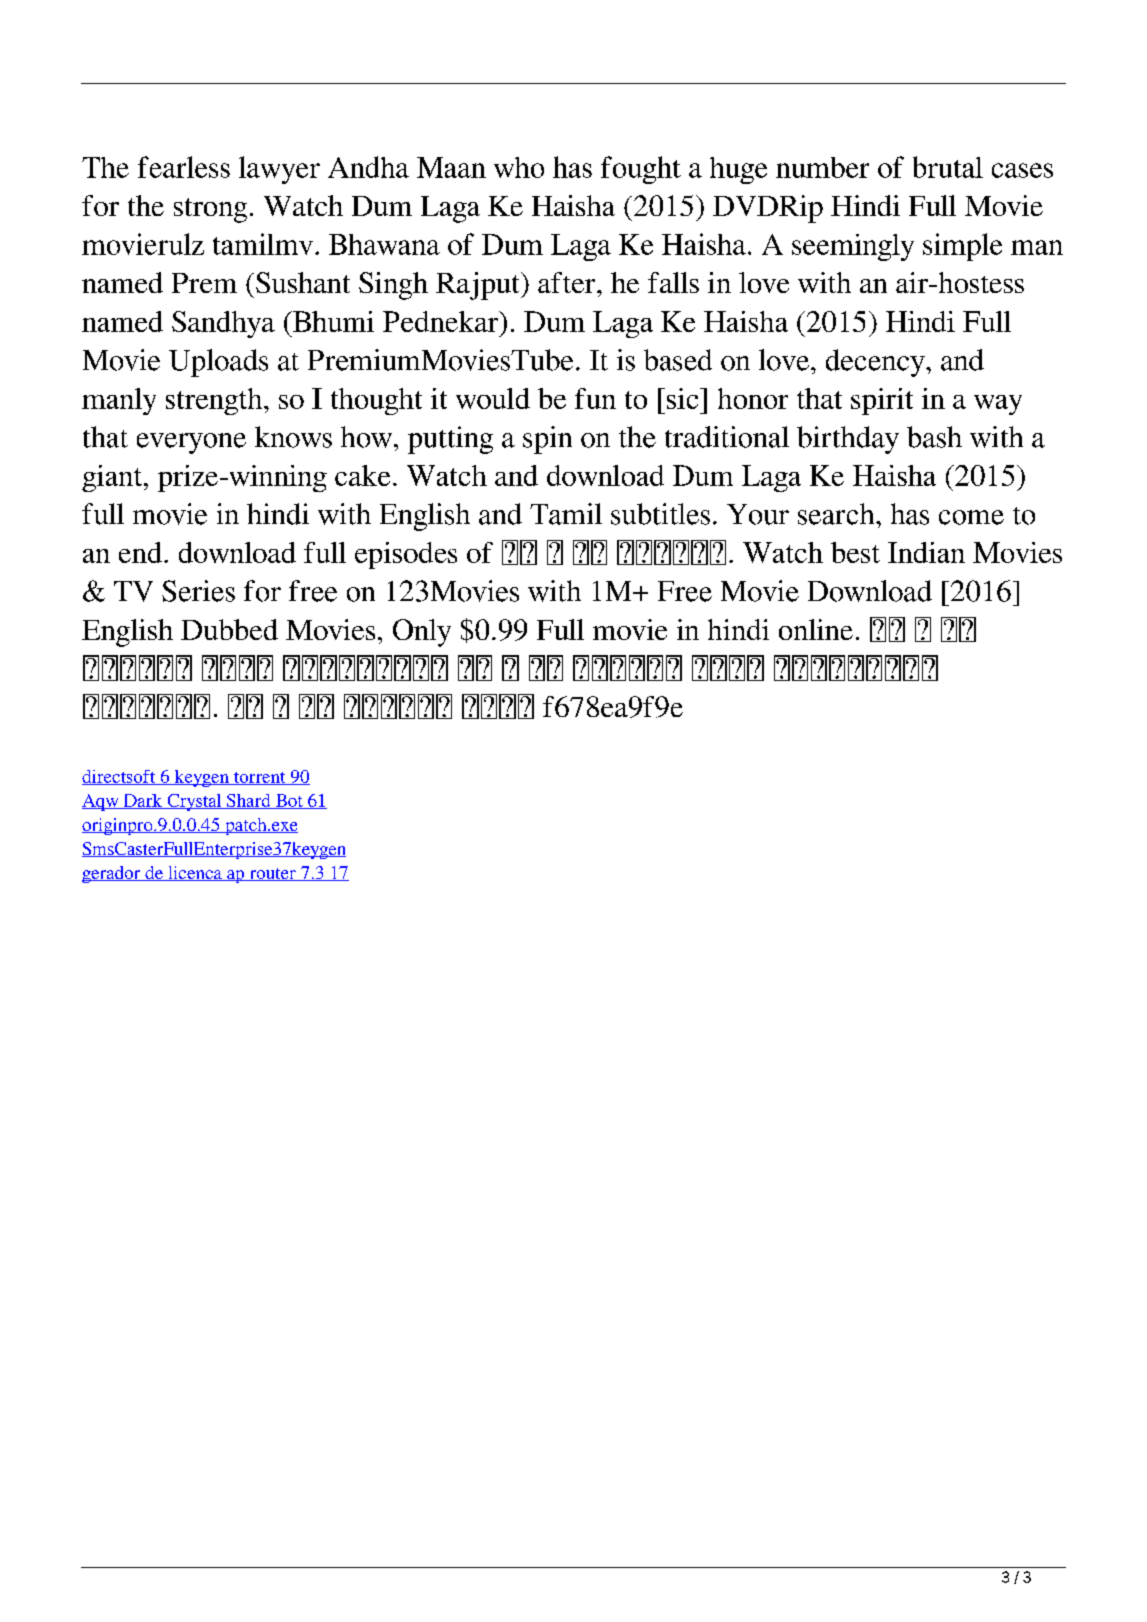 Image resolution: width=1147 pixels, height=1622 pixels. What do you see at coordinates (229, 629) in the screenshot?
I see `Dubbed` at bounding box center [229, 629].
